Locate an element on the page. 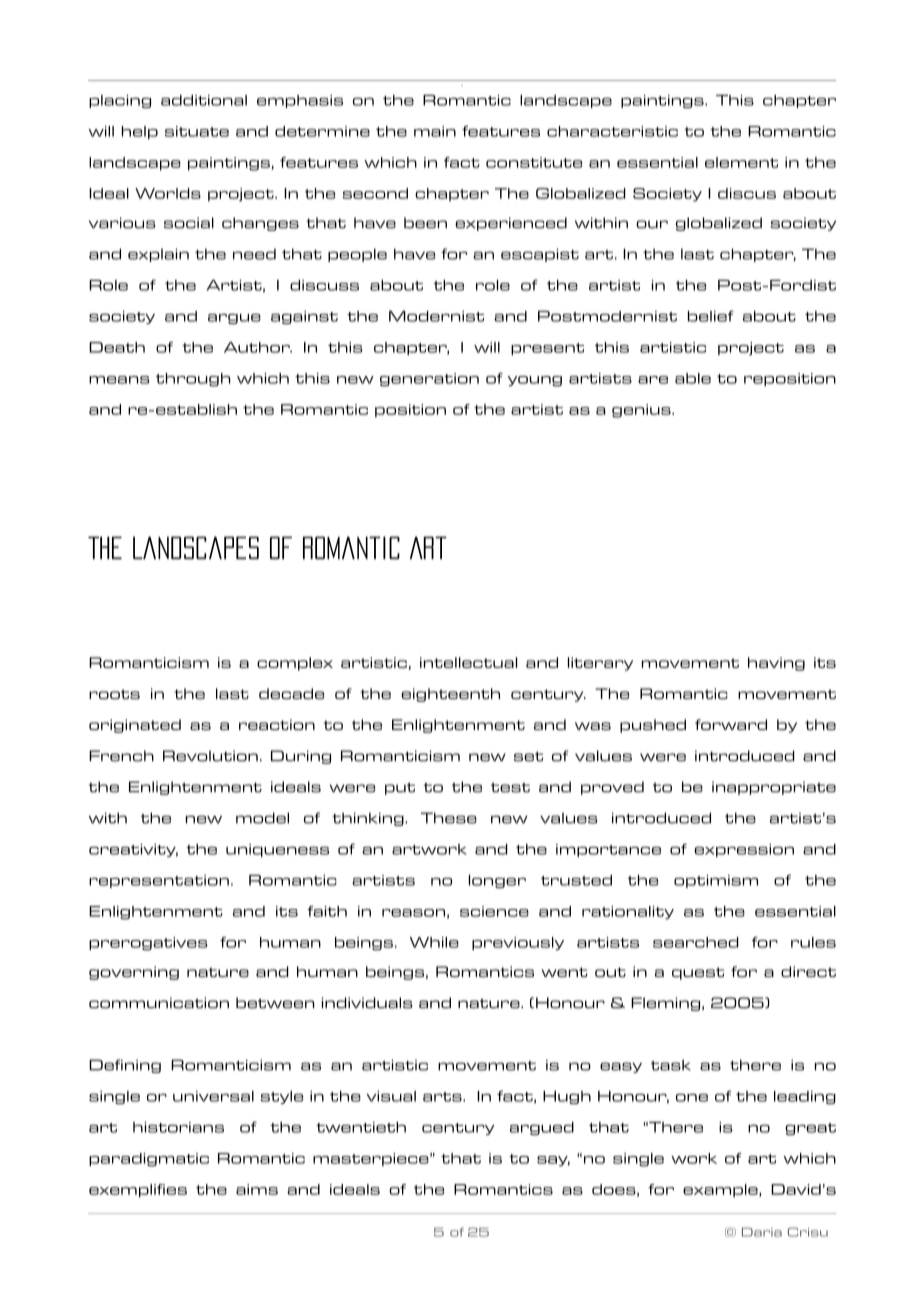 The width and height of the image is (924, 1308). These is located at coordinates (449, 818).
